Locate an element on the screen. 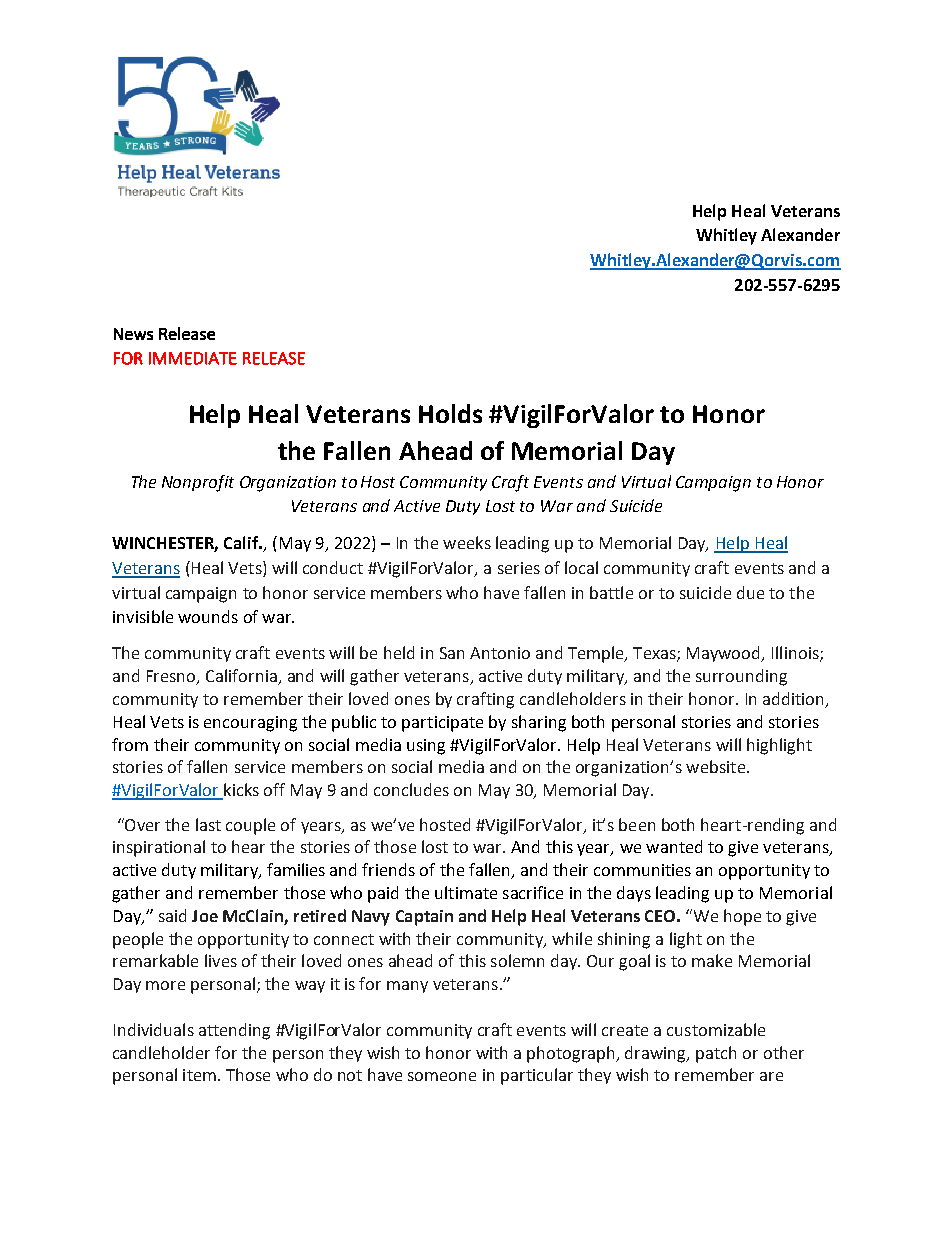  local is located at coordinates (581, 567).
